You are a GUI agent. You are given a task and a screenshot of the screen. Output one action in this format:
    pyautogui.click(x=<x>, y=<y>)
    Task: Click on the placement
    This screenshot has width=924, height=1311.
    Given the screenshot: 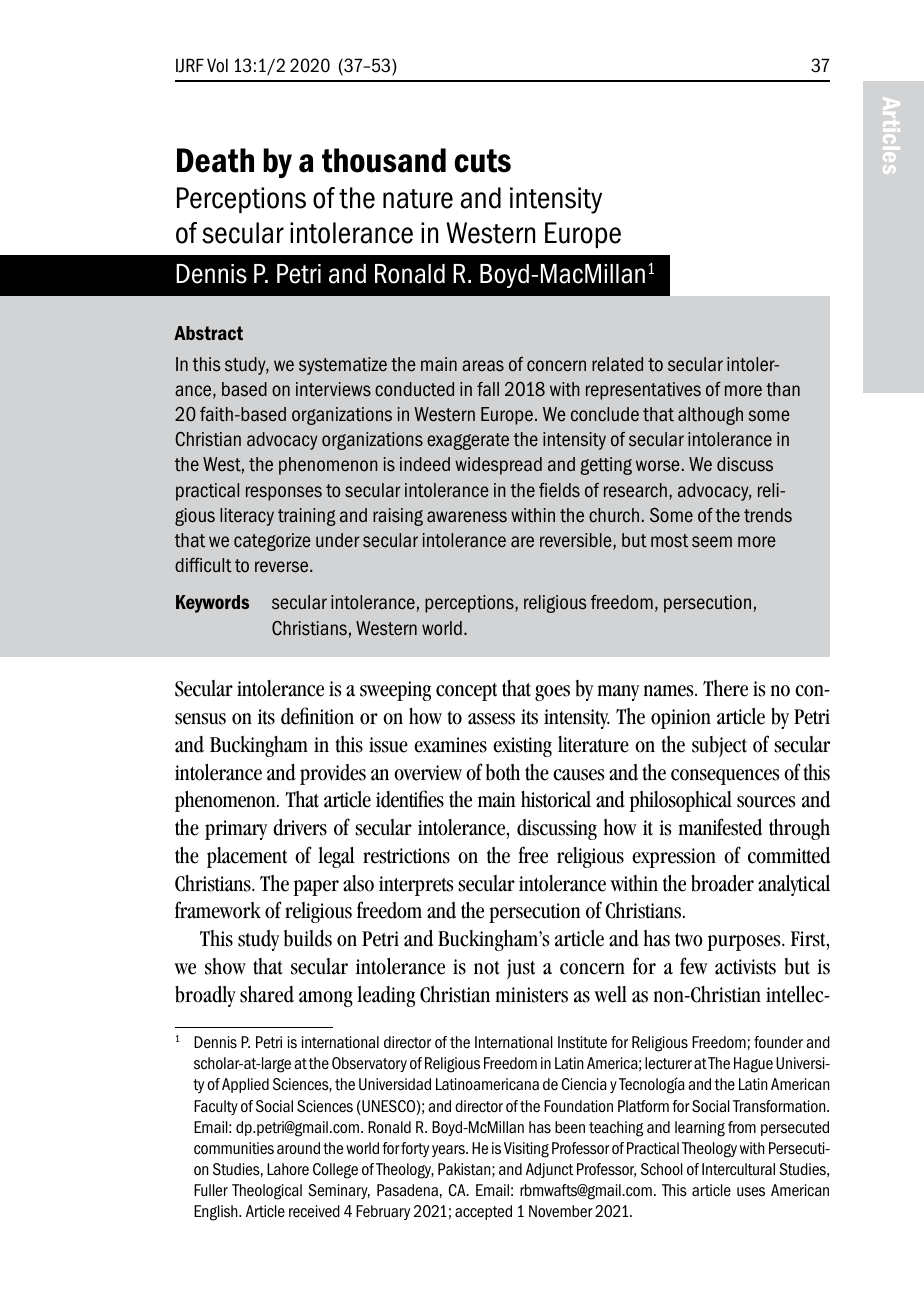 What is the action you would take?
    pyautogui.click(x=247, y=857)
